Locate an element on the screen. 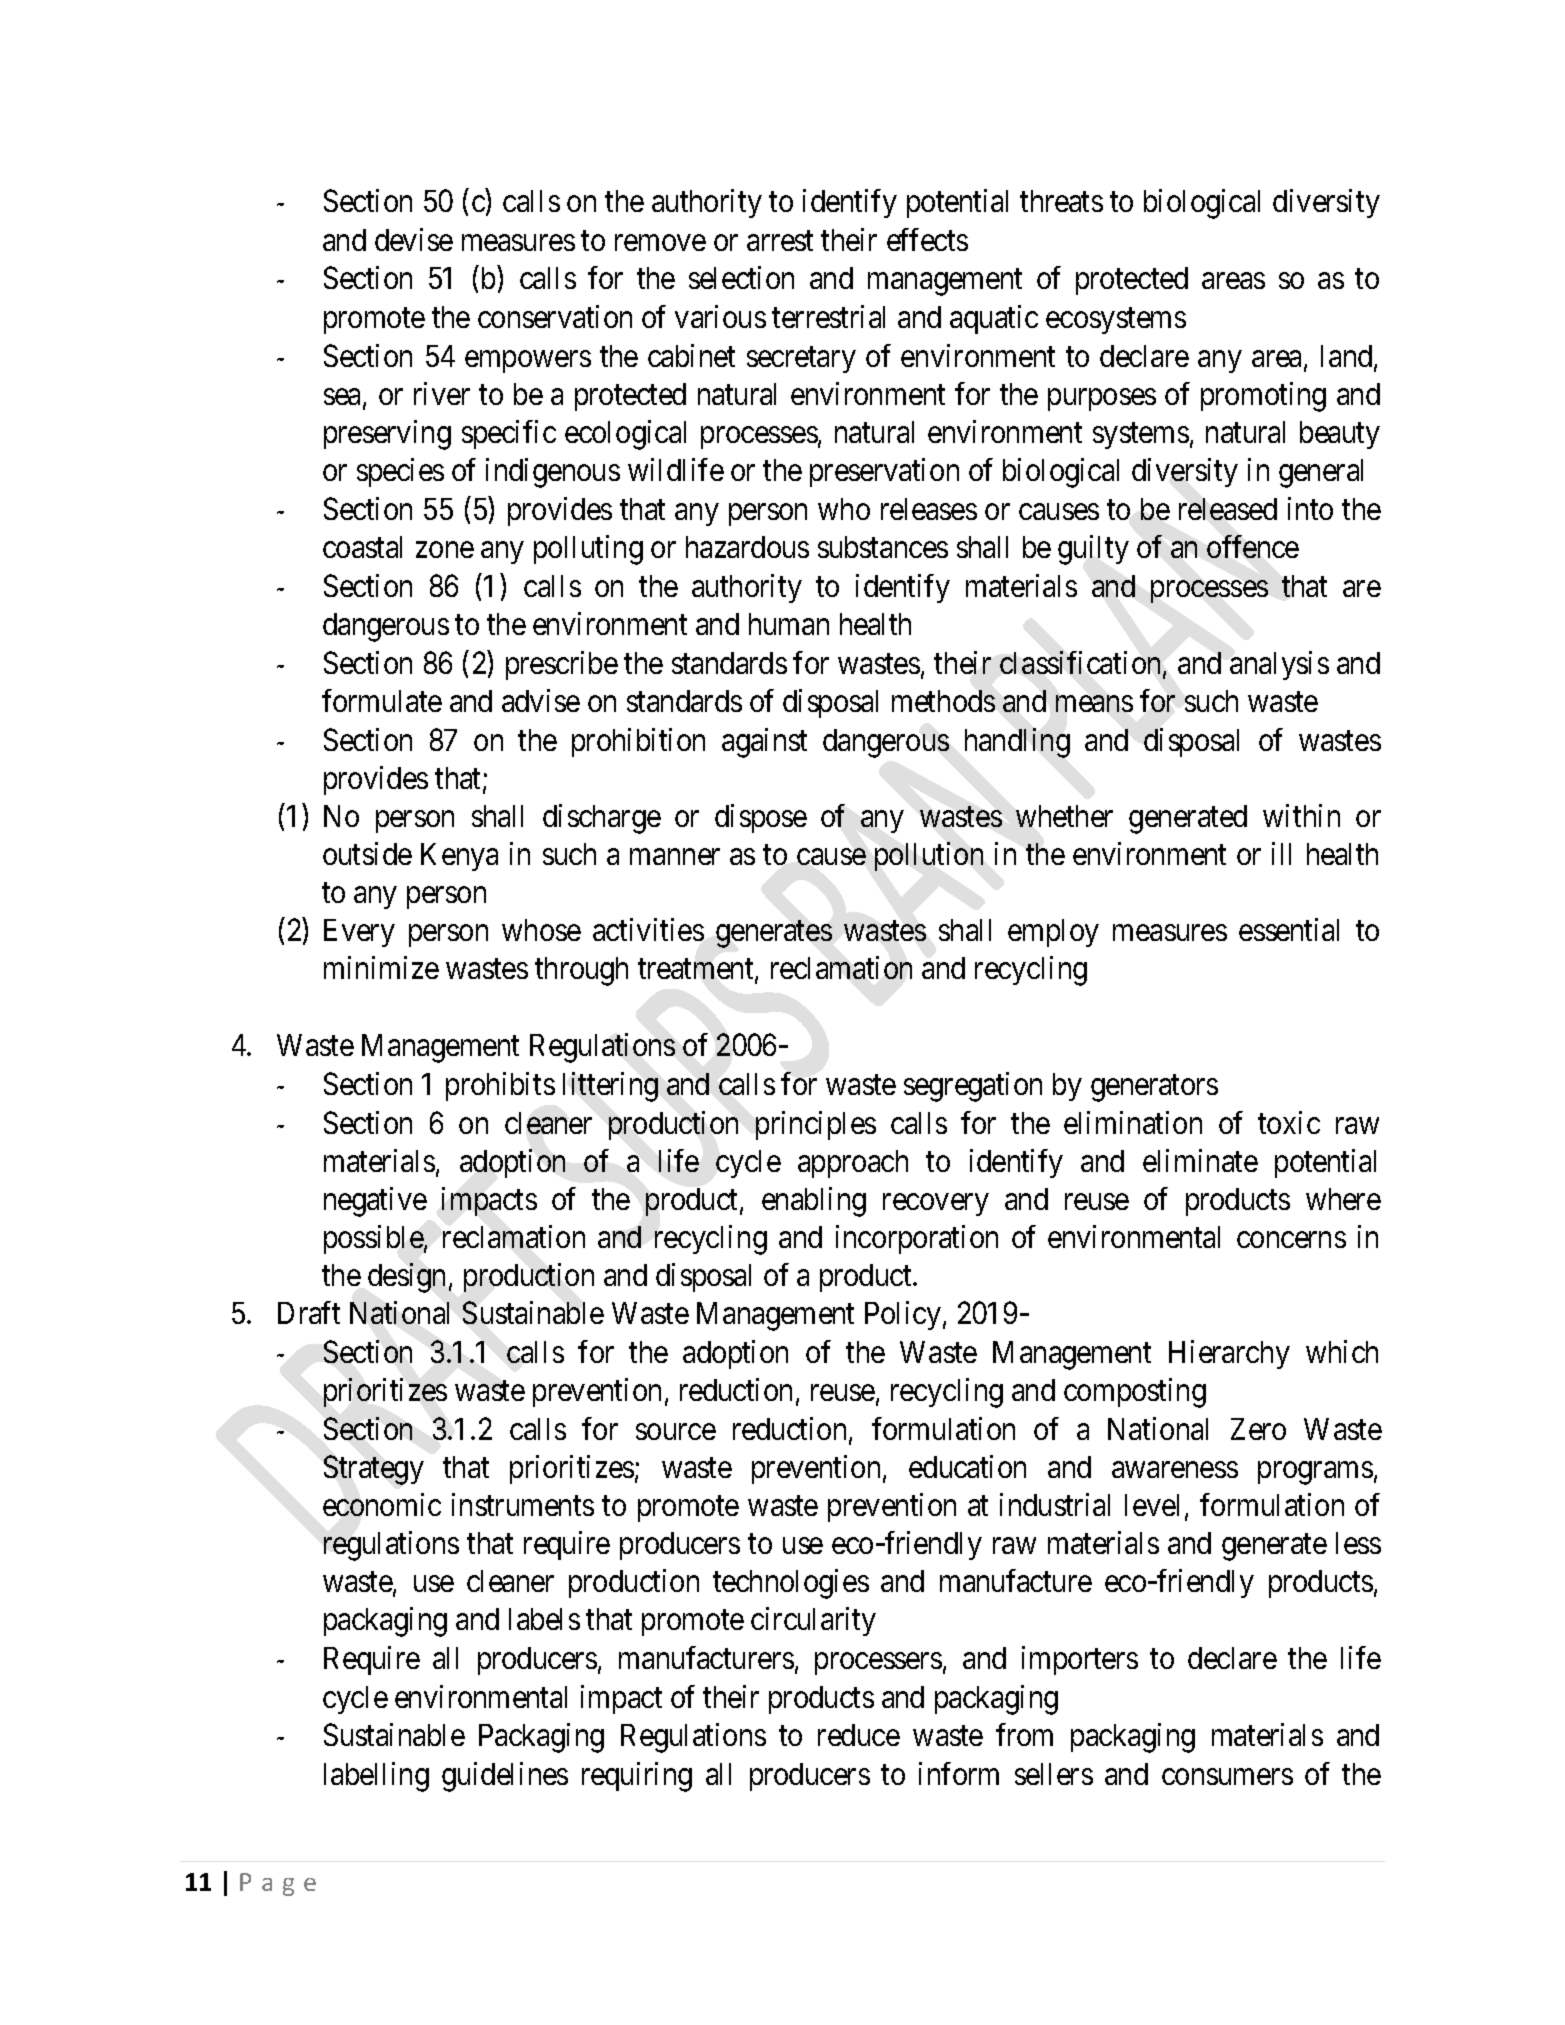 Image resolution: width=1565 pixels, height=2025 pixels. devise is located at coordinates (414, 239).
